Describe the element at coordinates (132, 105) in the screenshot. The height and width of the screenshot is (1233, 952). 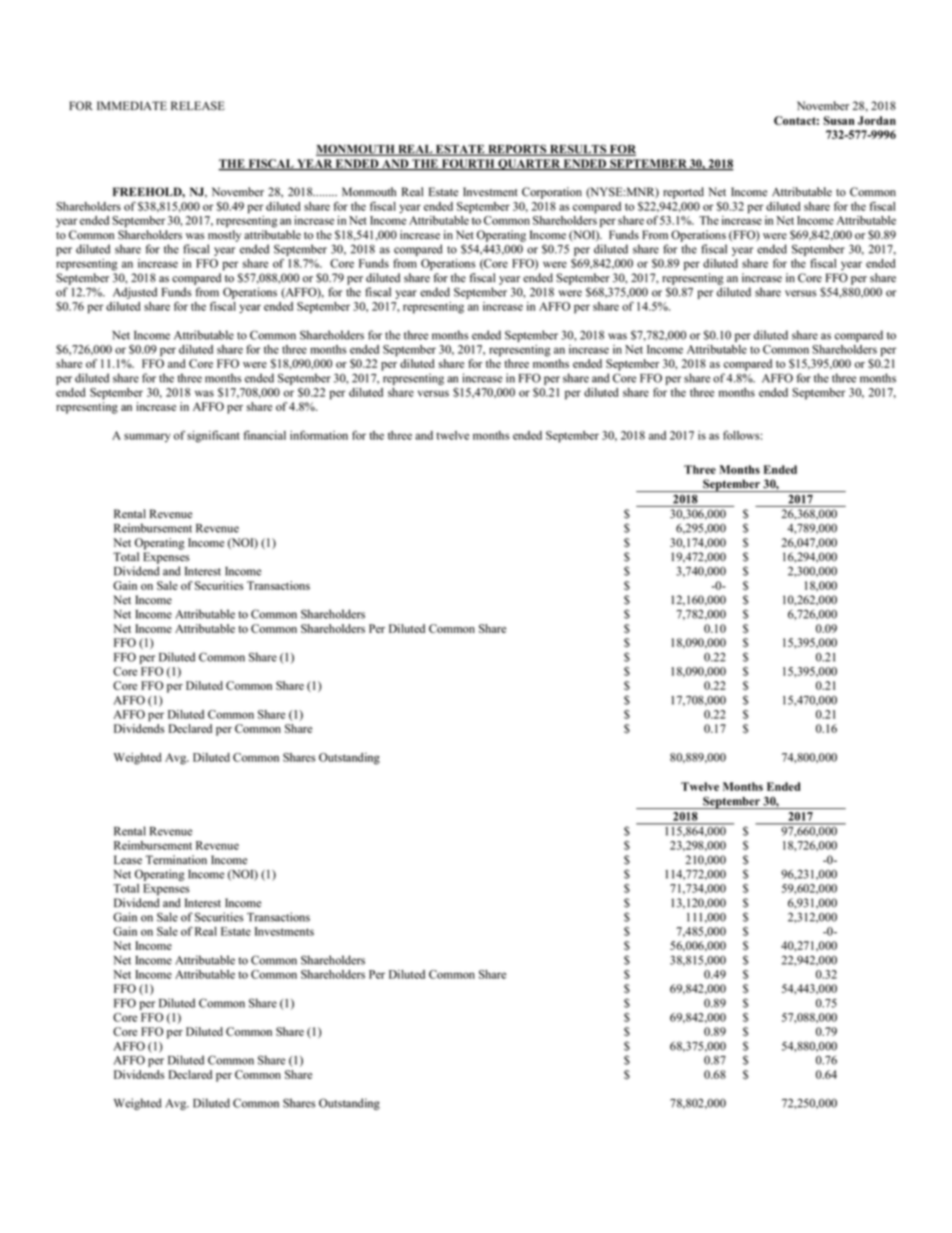
I see `IMMEDIATE` at that location.
